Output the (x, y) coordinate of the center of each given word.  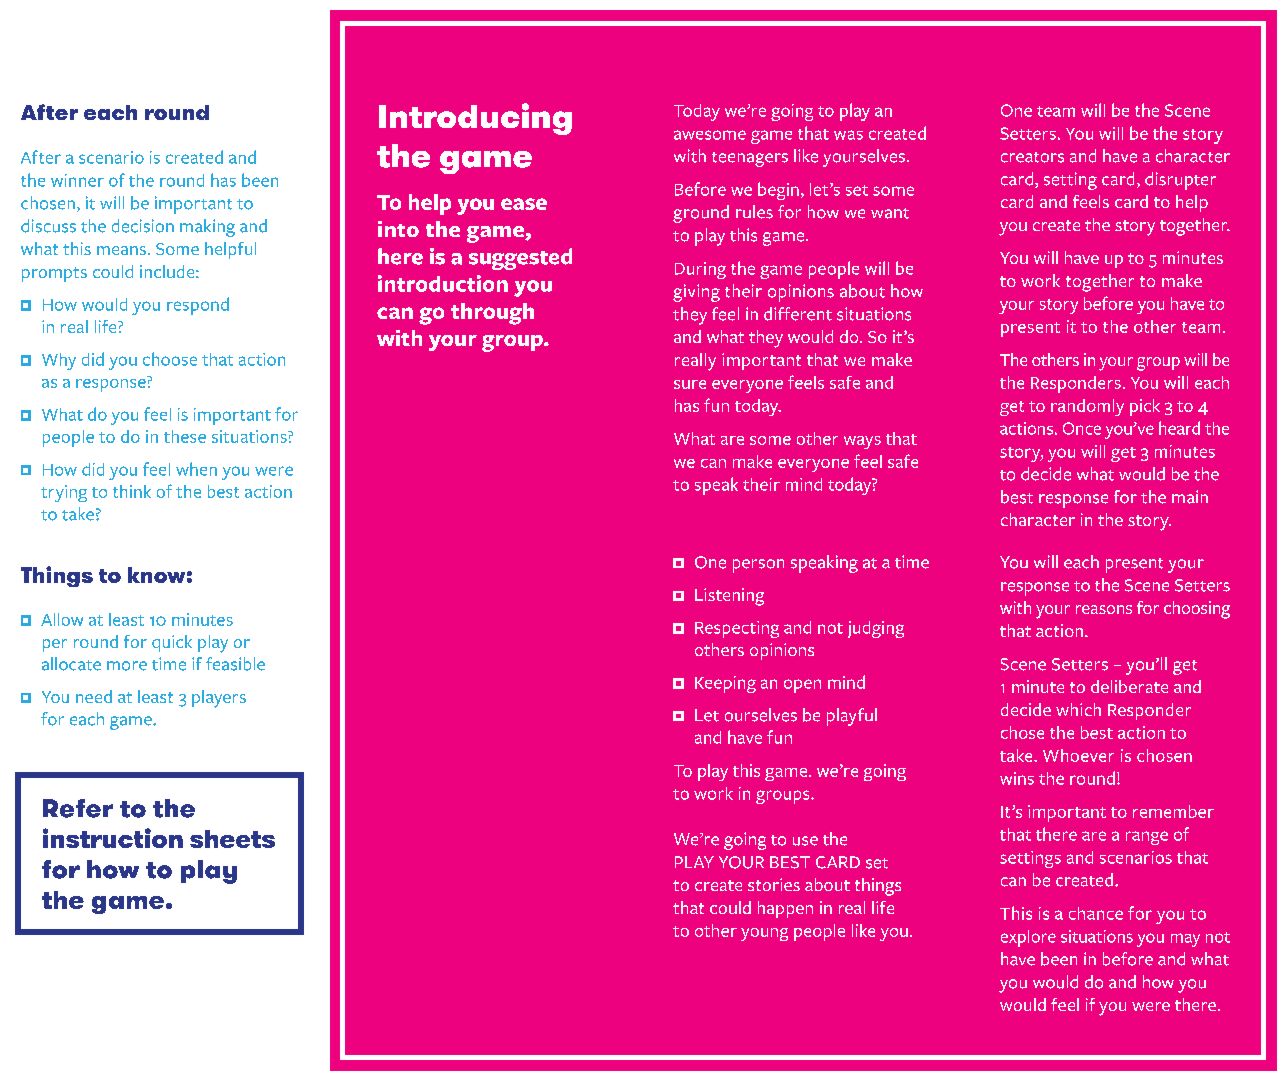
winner (77, 180)
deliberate (1129, 686)
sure (690, 384)
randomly (1087, 407)
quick (172, 643)
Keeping (725, 684)
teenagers (750, 159)
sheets (232, 839)
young (764, 934)
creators (1032, 157)
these (185, 436)
